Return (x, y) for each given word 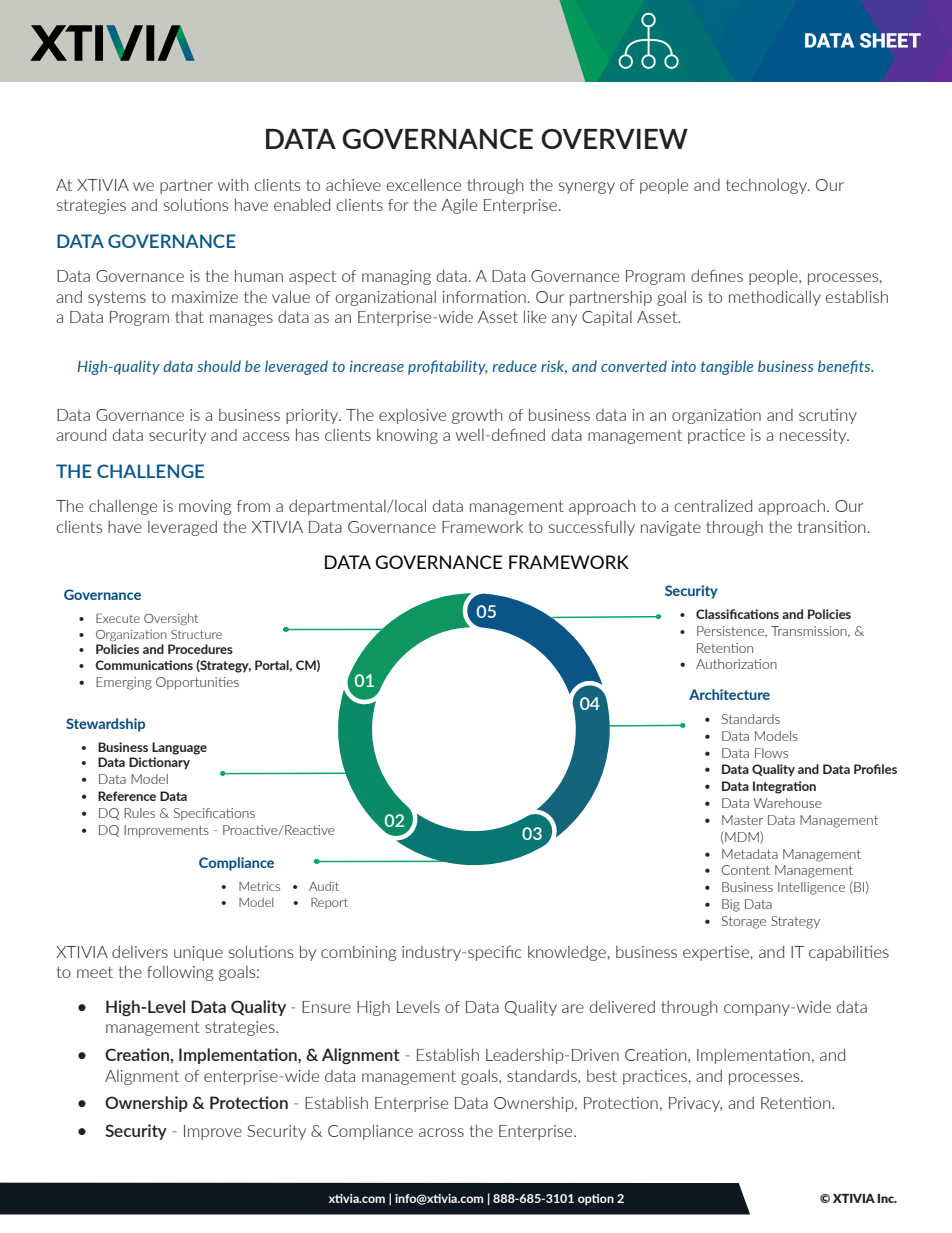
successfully (592, 528)
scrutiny (828, 416)
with (233, 185)
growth (477, 416)
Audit (324, 886)
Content (745, 870)
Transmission (810, 632)
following (180, 973)
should (219, 366)
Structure (196, 634)
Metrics (259, 886)
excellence (424, 185)
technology (767, 186)
